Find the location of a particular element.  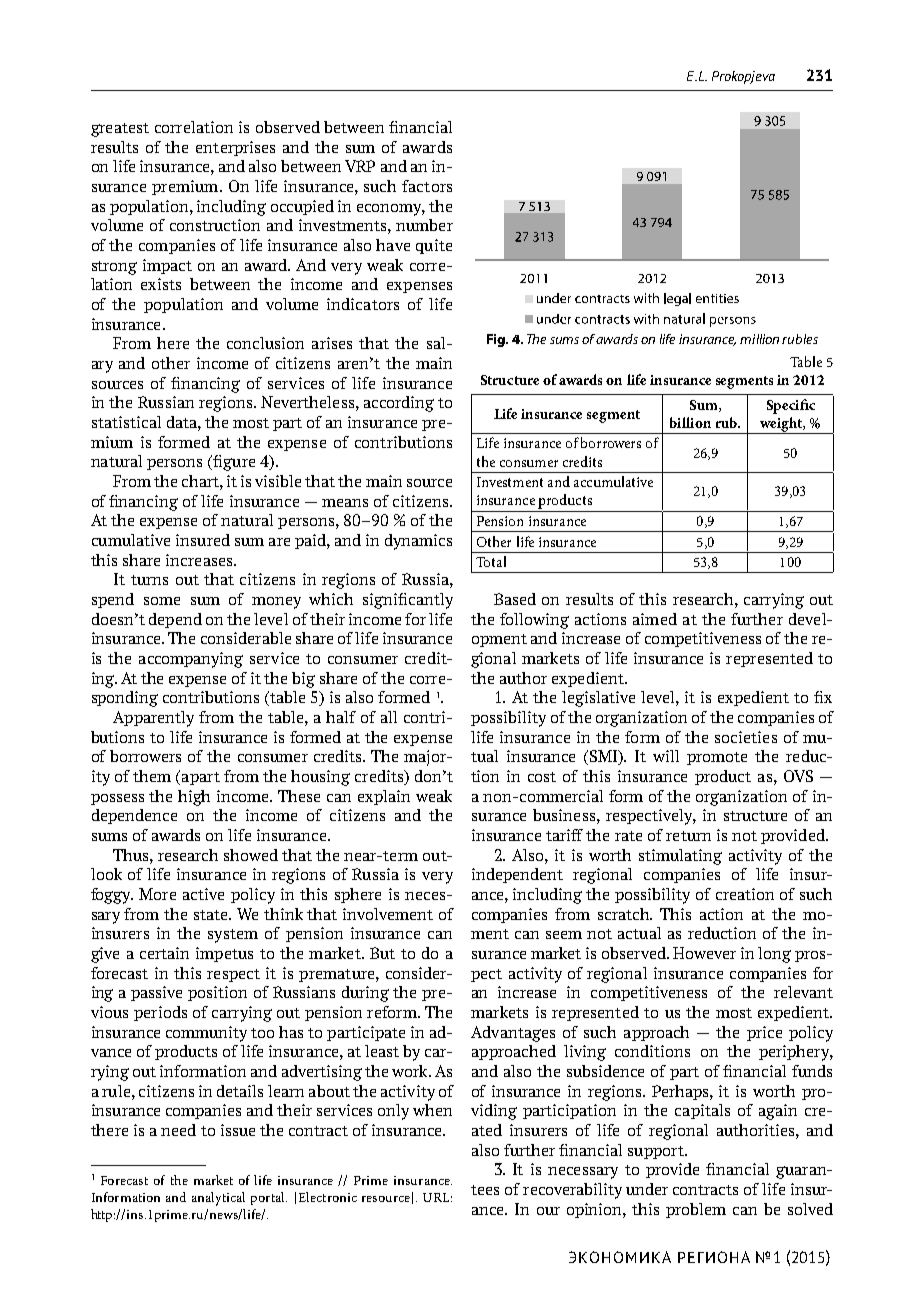

enterprises is located at coordinates (235, 148).
